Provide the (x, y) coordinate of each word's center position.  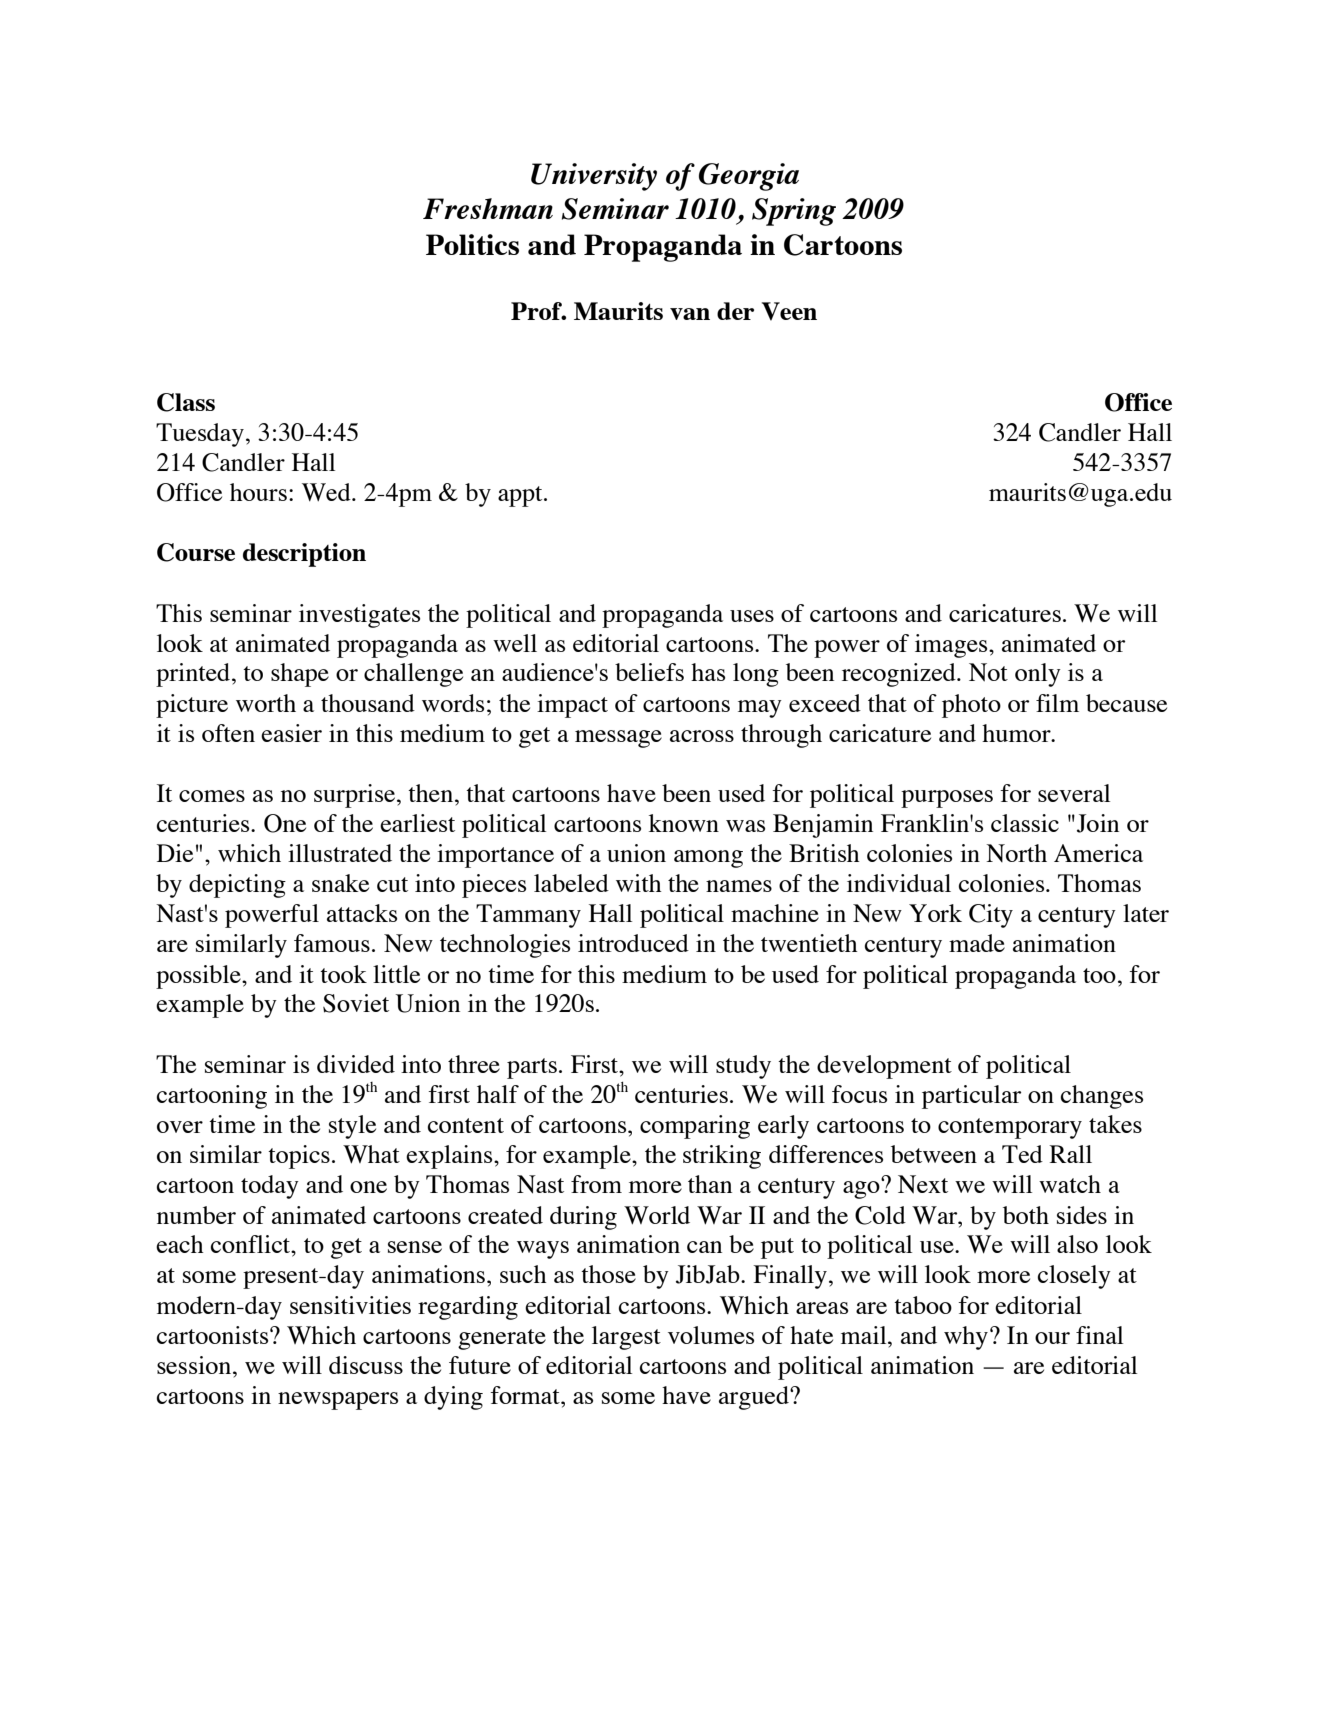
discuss (366, 1365)
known (684, 823)
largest (626, 1338)
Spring (794, 212)
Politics (472, 244)
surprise (356, 796)
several (1074, 793)
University (594, 177)
